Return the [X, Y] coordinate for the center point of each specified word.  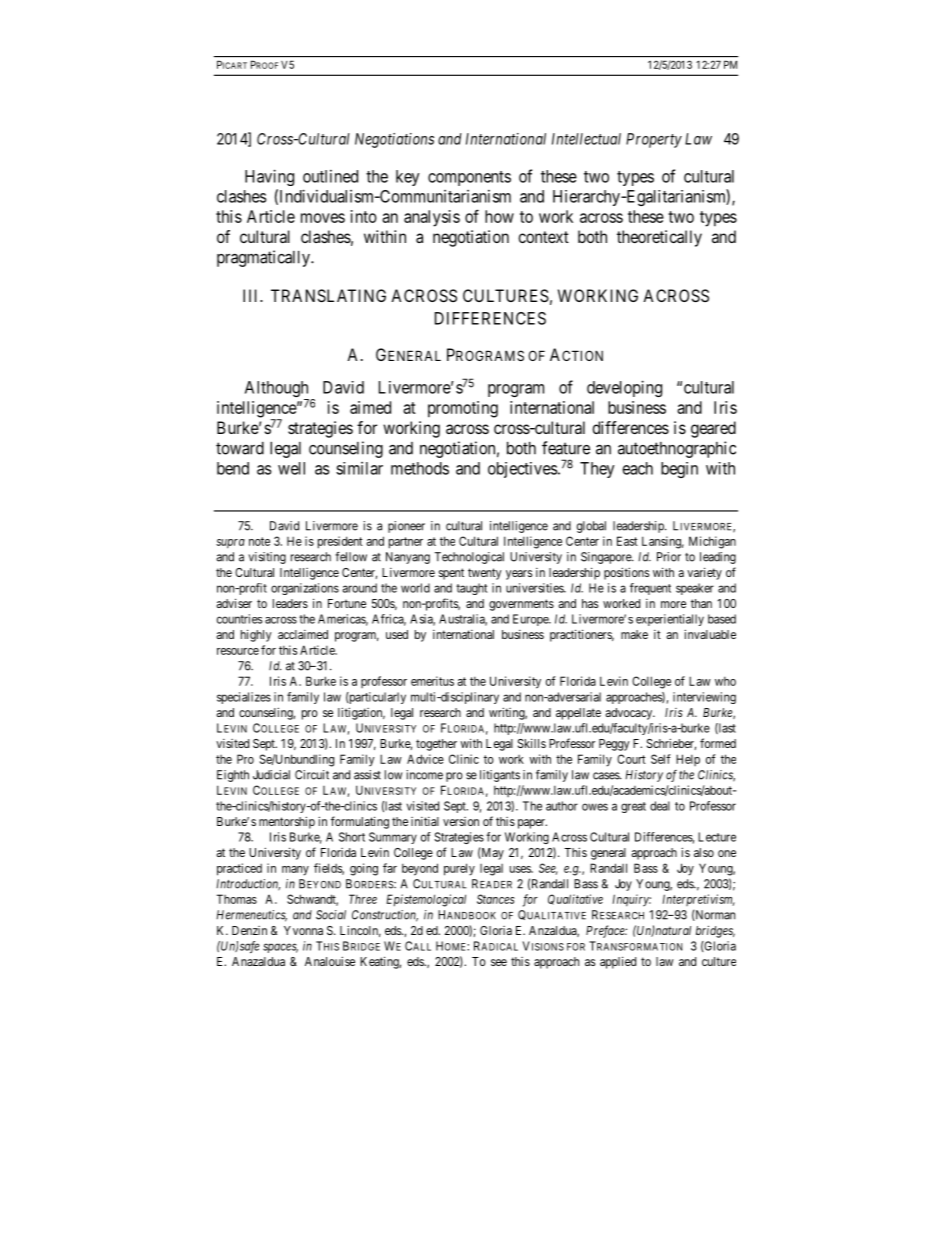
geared [713, 429]
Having [269, 177]
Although [277, 390]
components [469, 178]
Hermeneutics [251, 916]
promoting [463, 409]
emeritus [432, 681]
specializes [244, 698]
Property [654, 140]
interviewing [704, 698]
